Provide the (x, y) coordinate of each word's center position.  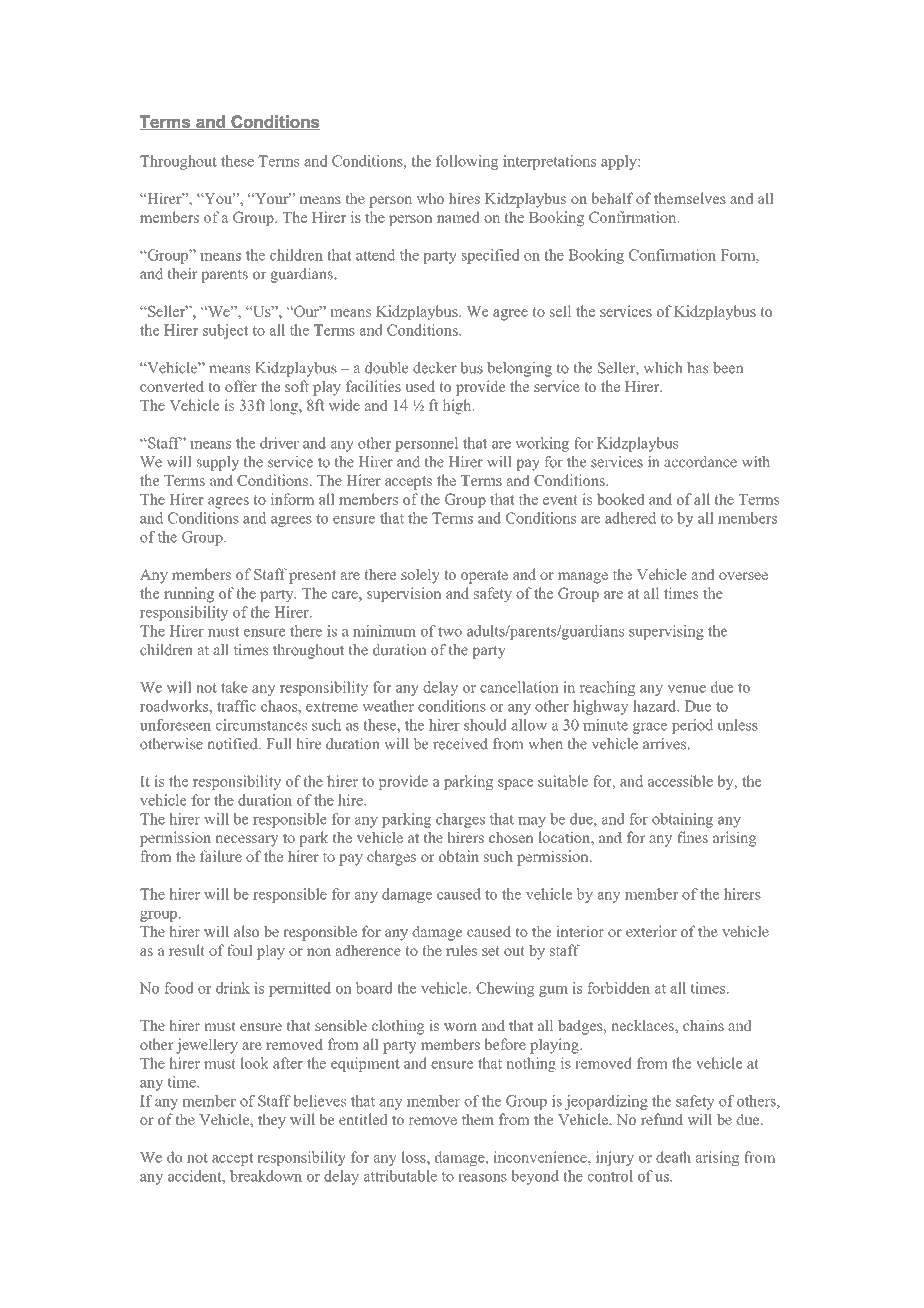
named (458, 217)
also (246, 931)
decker (435, 368)
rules (461, 950)
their (182, 274)
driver (279, 443)
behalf (613, 198)
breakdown (266, 1176)
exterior (651, 931)
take (234, 687)
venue (687, 689)
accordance (700, 462)
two (450, 632)
